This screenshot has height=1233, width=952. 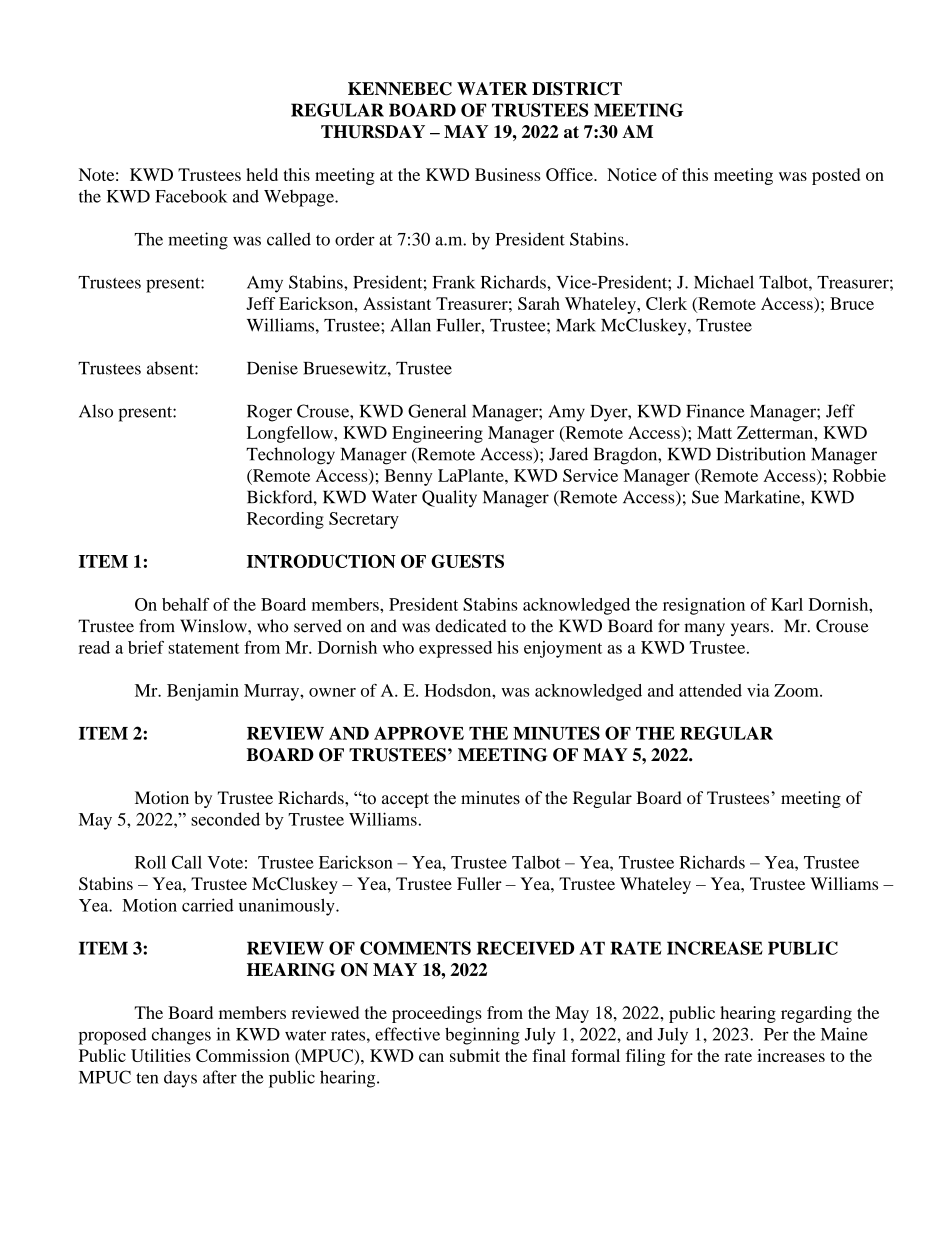 What do you see at coordinates (508, 174) in the screenshot?
I see `Business` at bounding box center [508, 174].
